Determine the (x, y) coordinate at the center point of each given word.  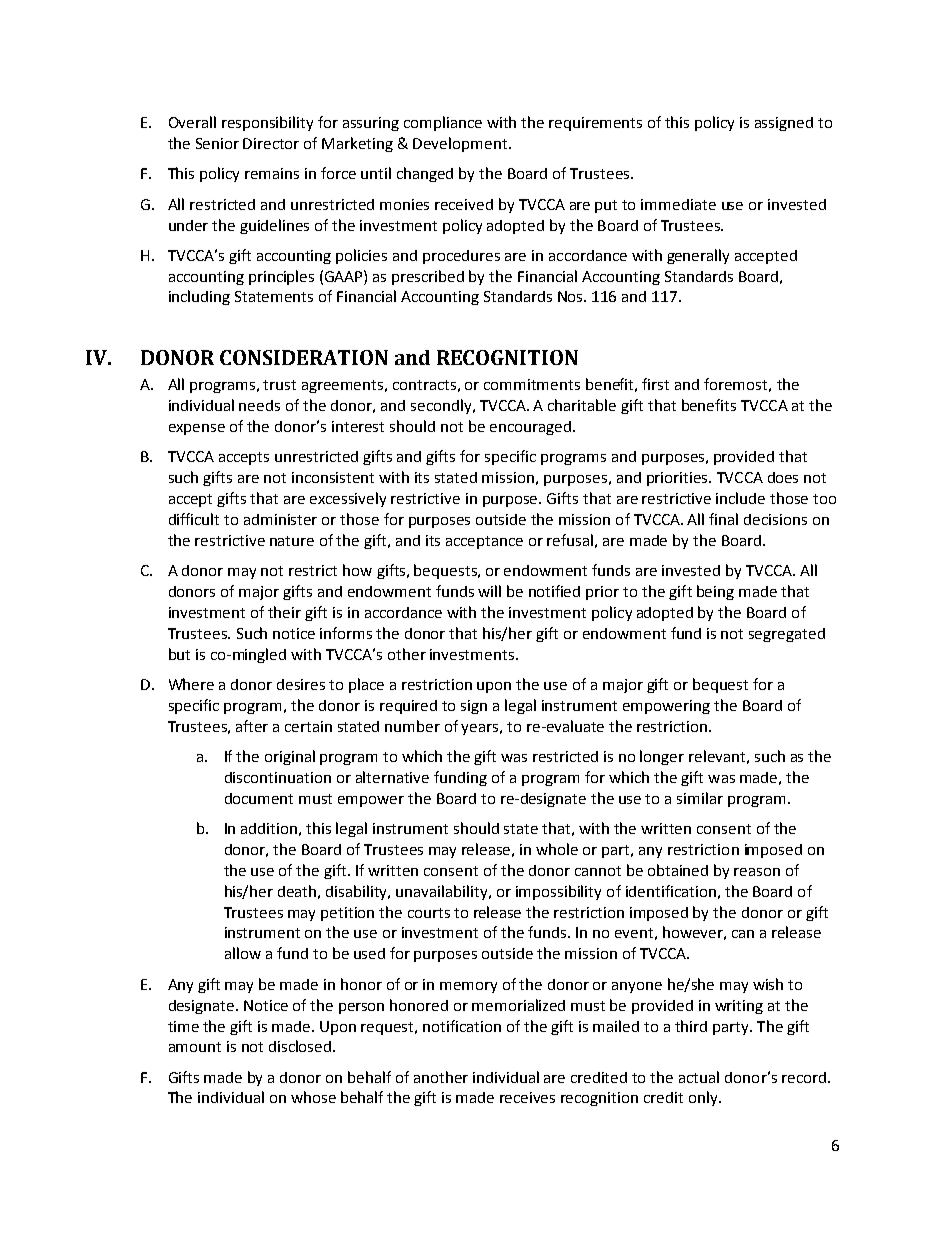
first (655, 384)
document (259, 798)
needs (259, 405)
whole (557, 849)
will (489, 591)
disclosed (301, 1046)
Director (271, 143)
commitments (532, 384)
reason (757, 872)
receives (527, 1097)
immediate (678, 204)
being (715, 592)
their (284, 612)
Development (461, 144)
